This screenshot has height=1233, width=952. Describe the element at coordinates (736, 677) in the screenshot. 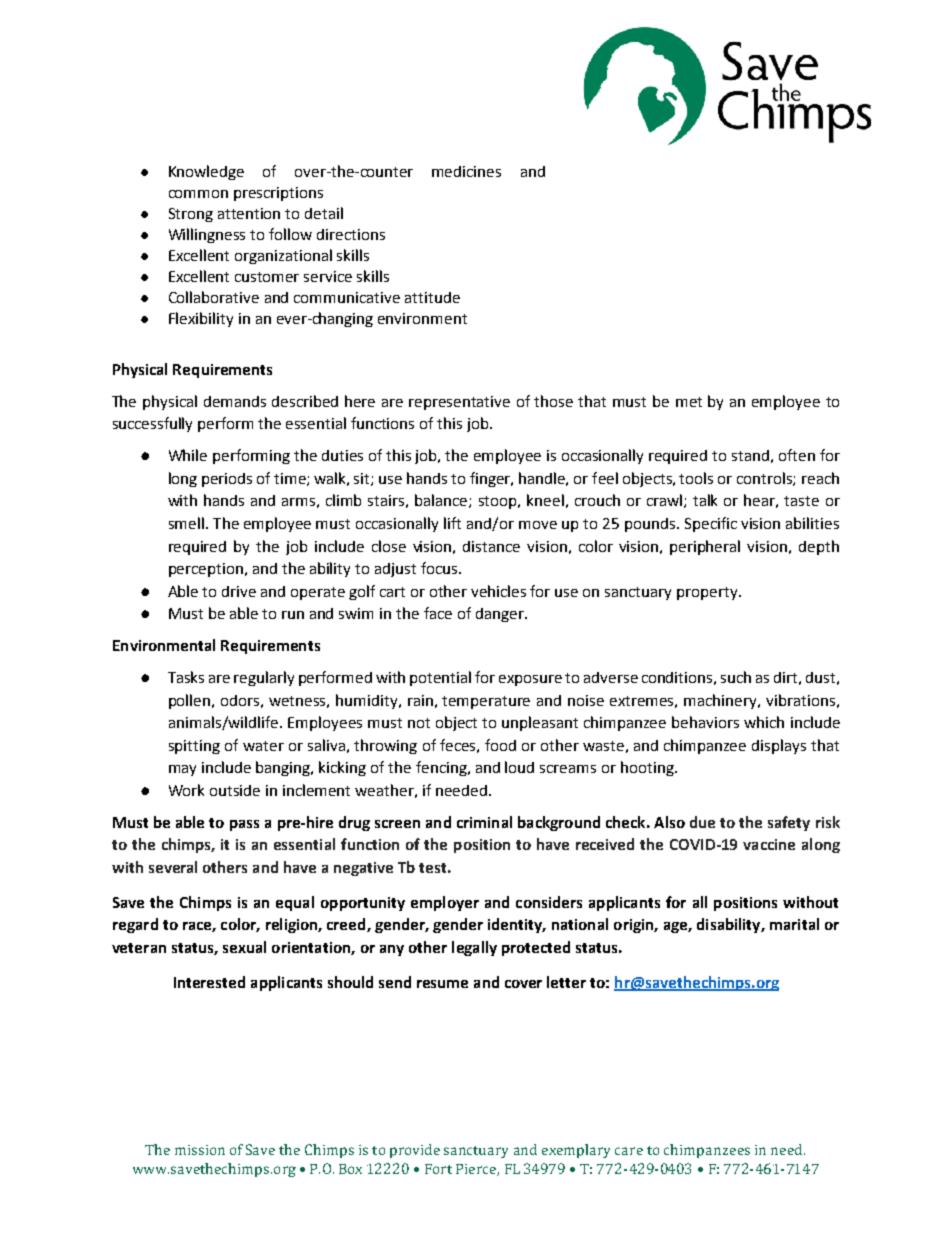

I see `such` at that location.
